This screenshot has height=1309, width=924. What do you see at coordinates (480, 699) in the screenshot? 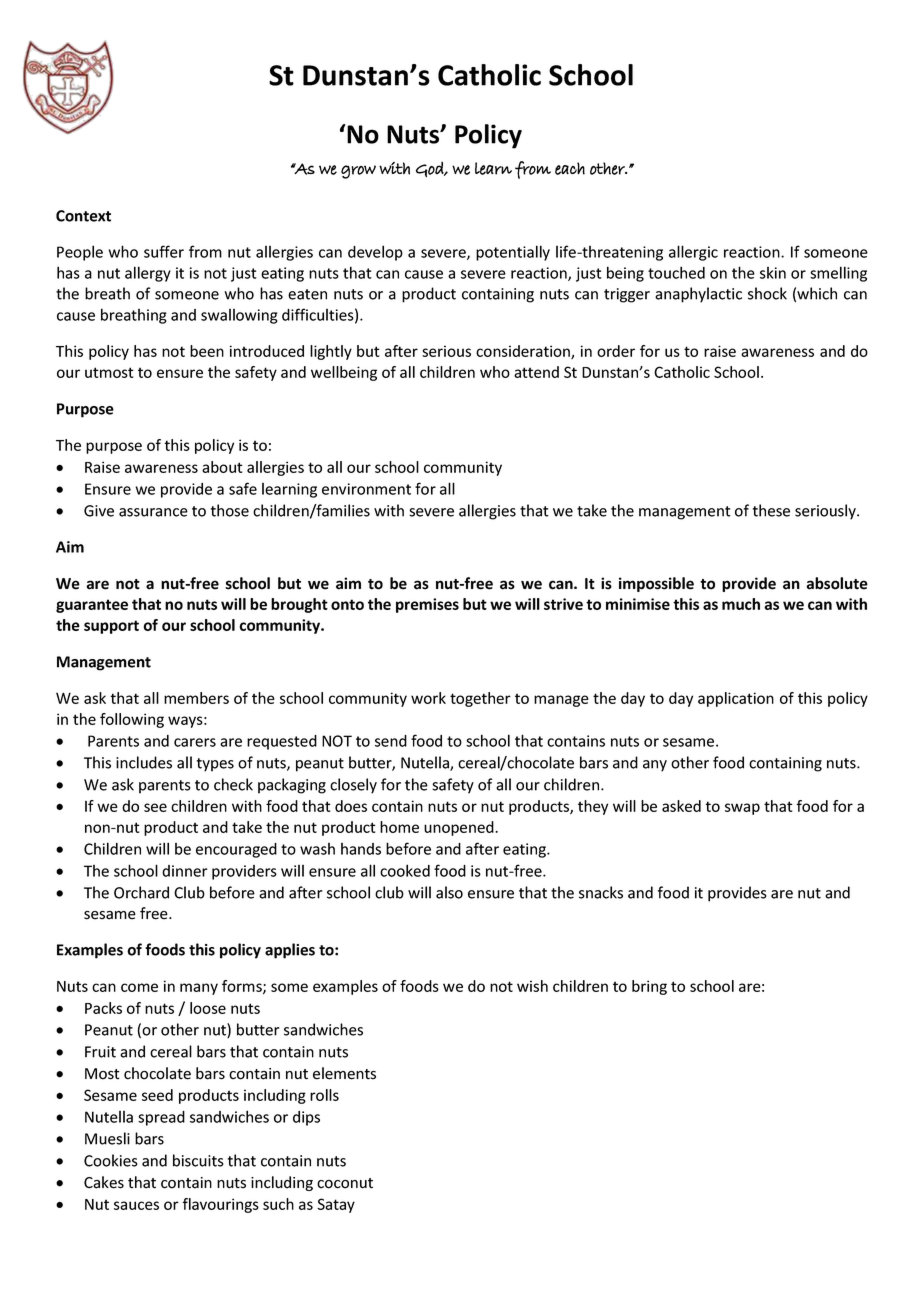
I see `together` at bounding box center [480, 699].
